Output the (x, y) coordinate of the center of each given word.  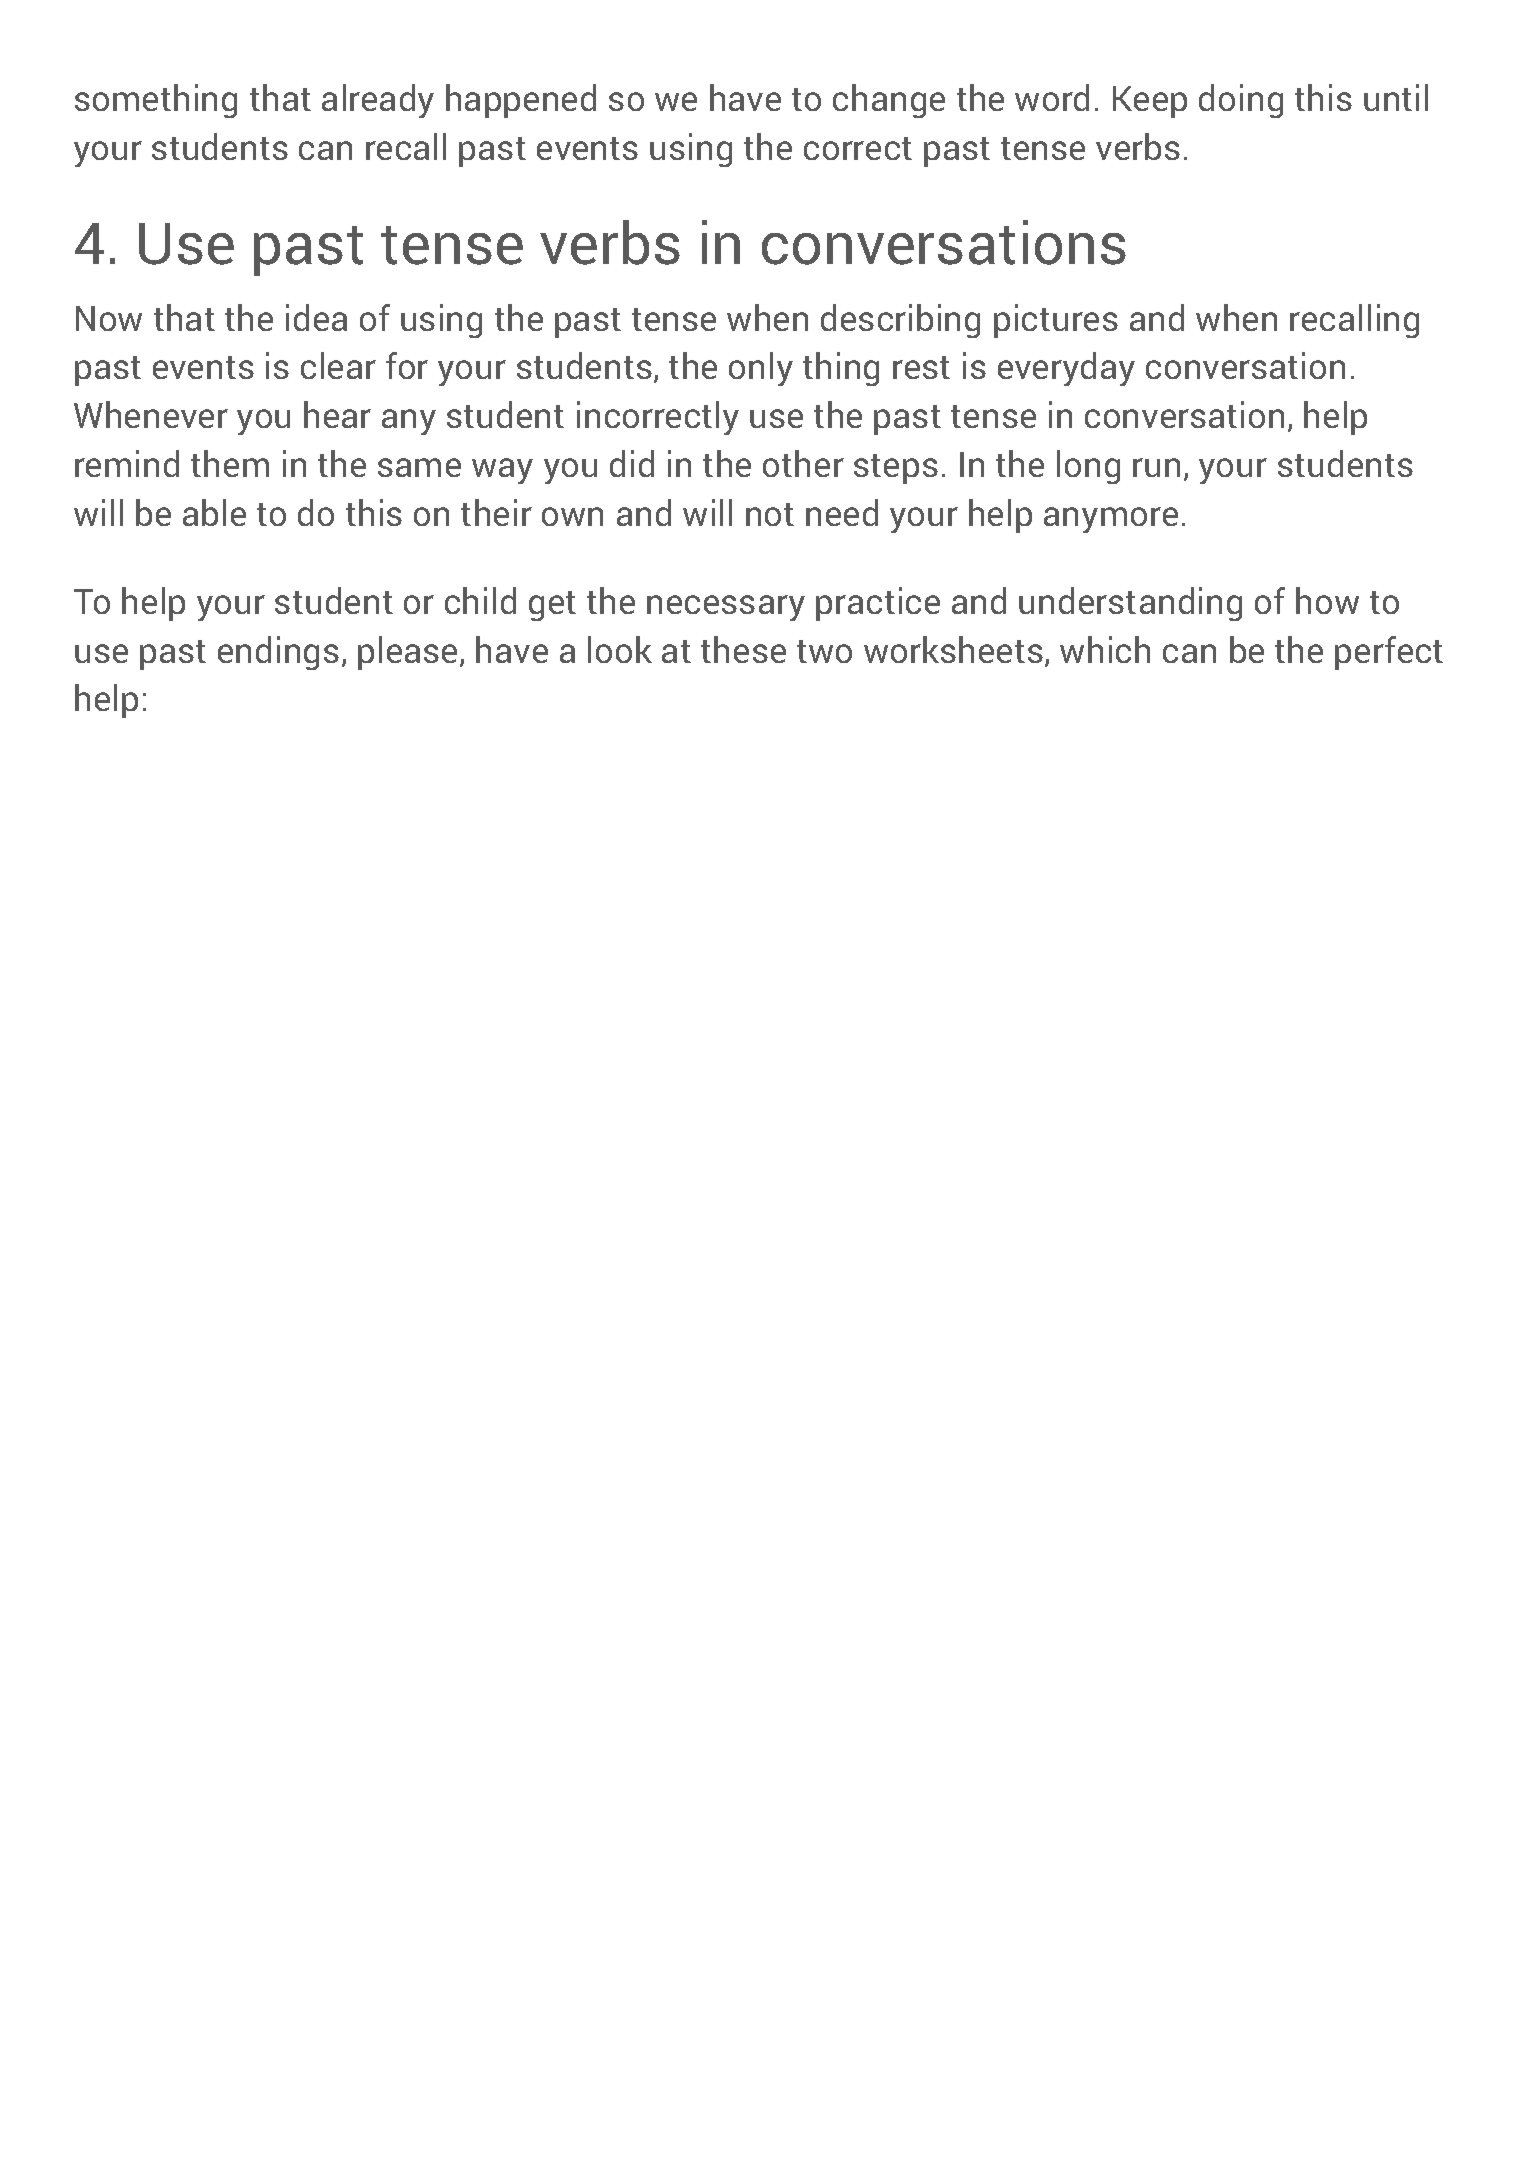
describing (900, 321)
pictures (1056, 321)
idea (316, 317)
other (803, 463)
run (1156, 467)
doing (1241, 101)
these (743, 649)
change (889, 101)
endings (278, 653)
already (378, 101)
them (230, 463)
